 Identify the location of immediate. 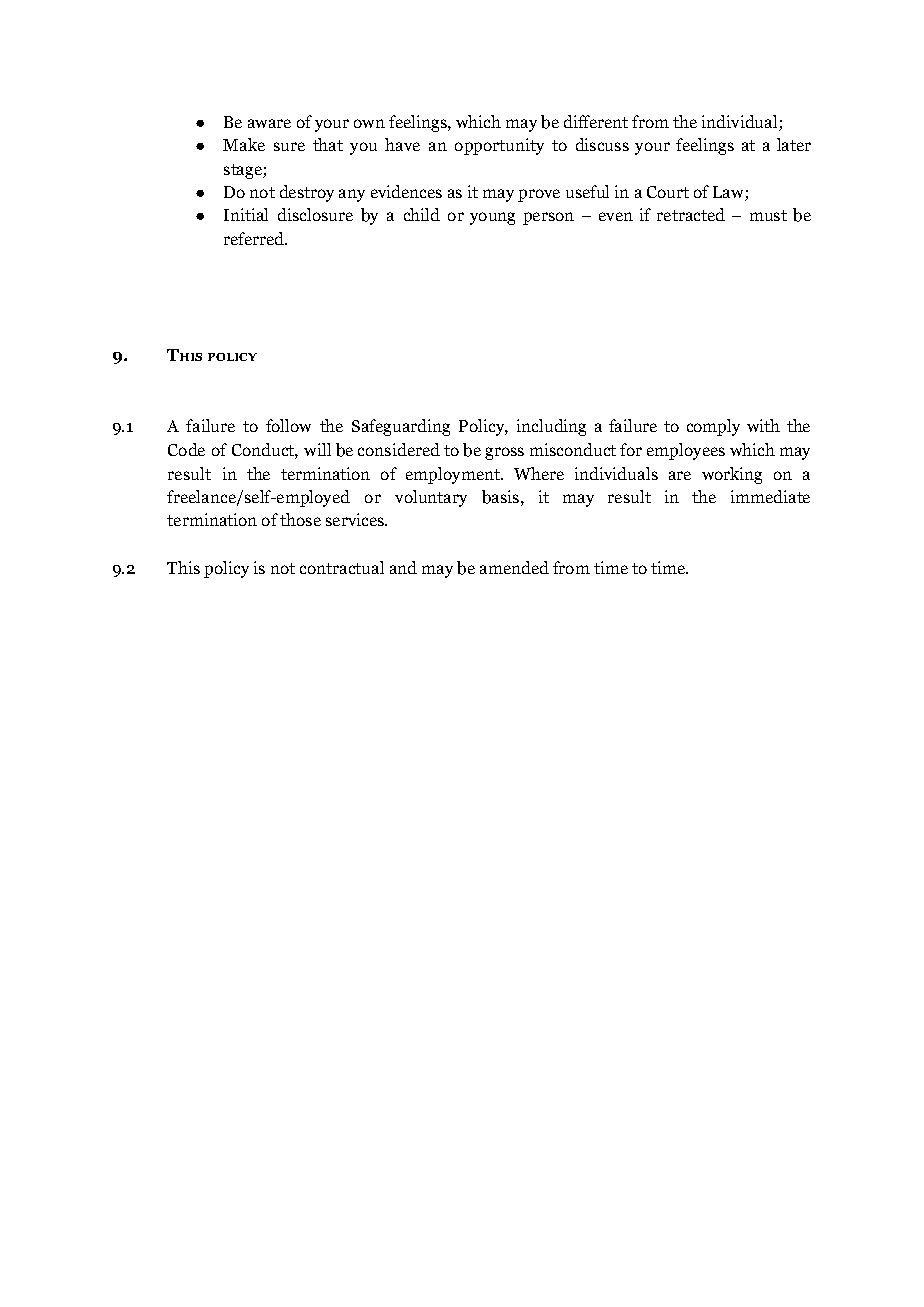
(770, 496).
